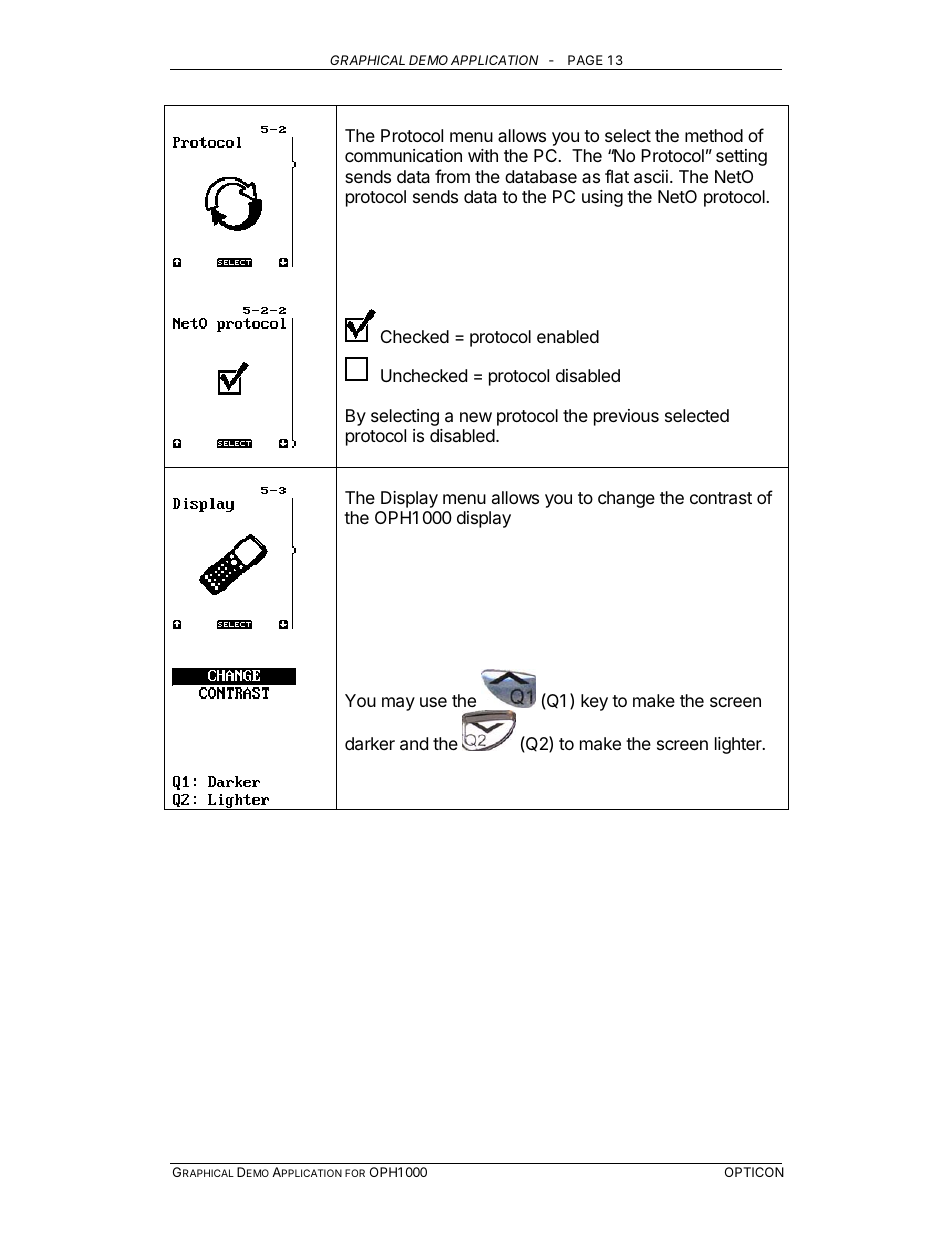  Describe the element at coordinates (594, 702) in the document. I see `key` at that location.
